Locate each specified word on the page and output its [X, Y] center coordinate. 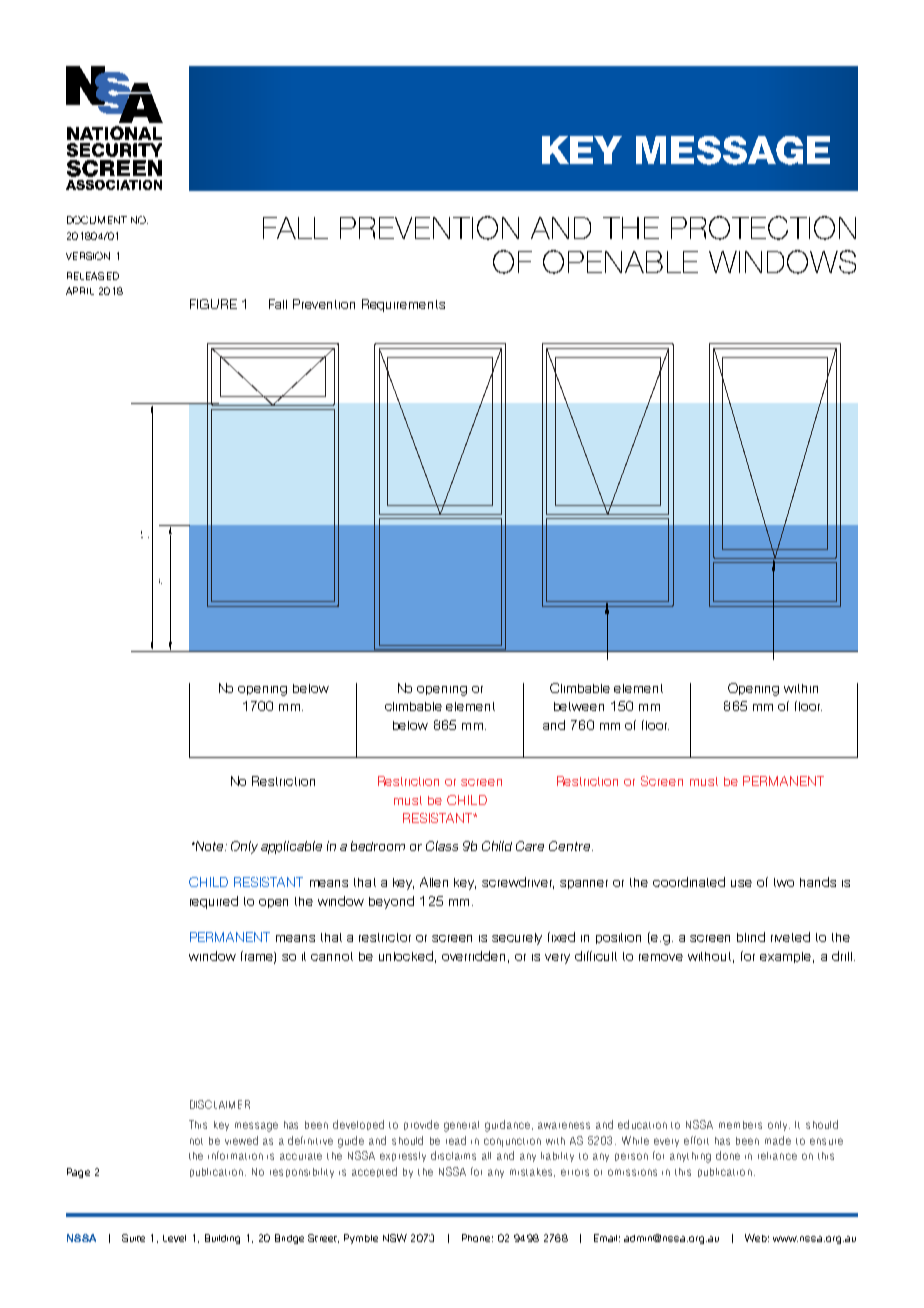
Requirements [403, 305]
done [728, 1155]
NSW [395, 1238]
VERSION [88, 256]
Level [174, 1238]
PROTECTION [763, 228]
